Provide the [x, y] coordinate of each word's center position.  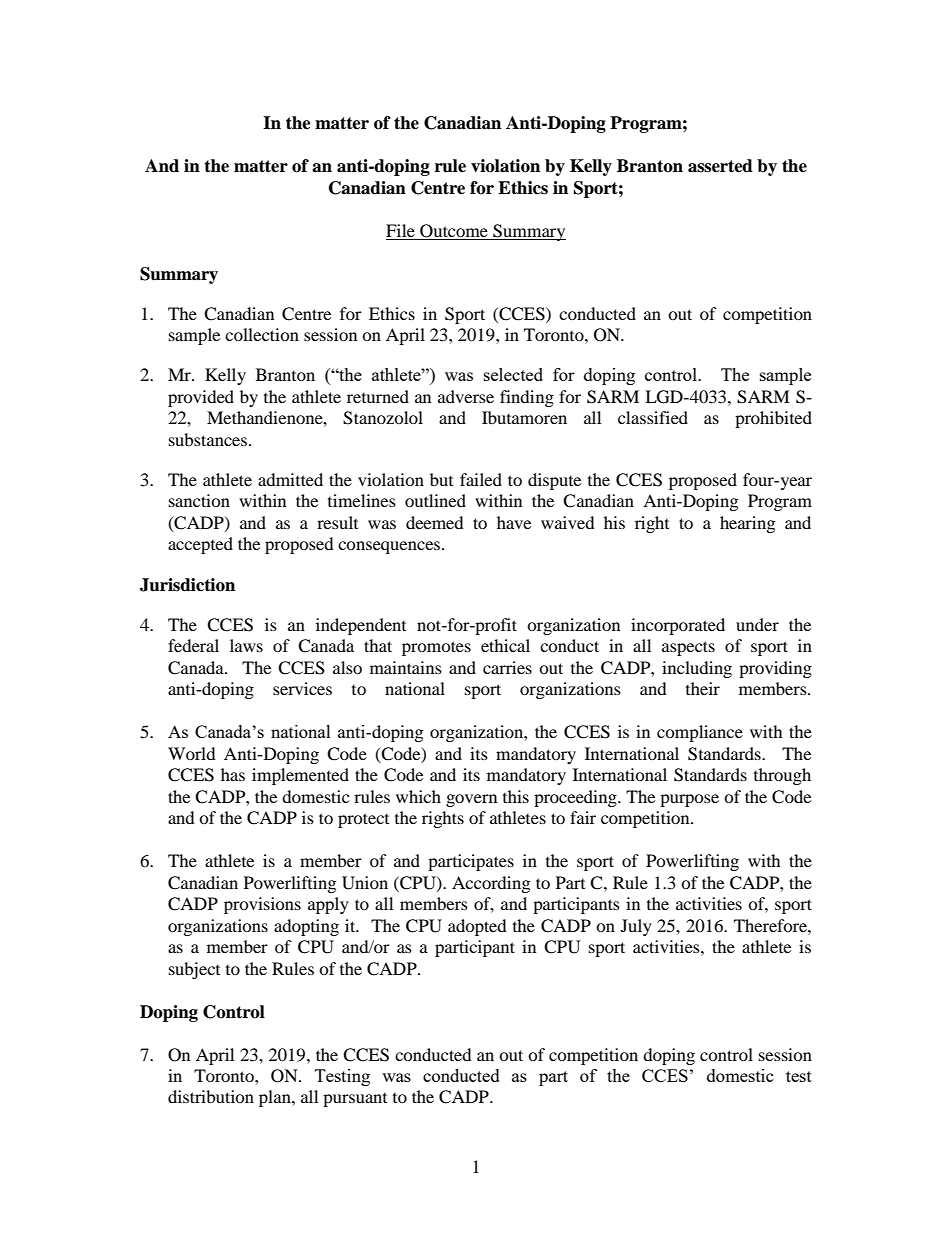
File [400, 230]
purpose [689, 800]
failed [481, 479]
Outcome [454, 231]
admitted [290, 479]
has [233, 774]
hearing [747, 524]
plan [276, 1098]
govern [471, 800]
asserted [720, 166]
